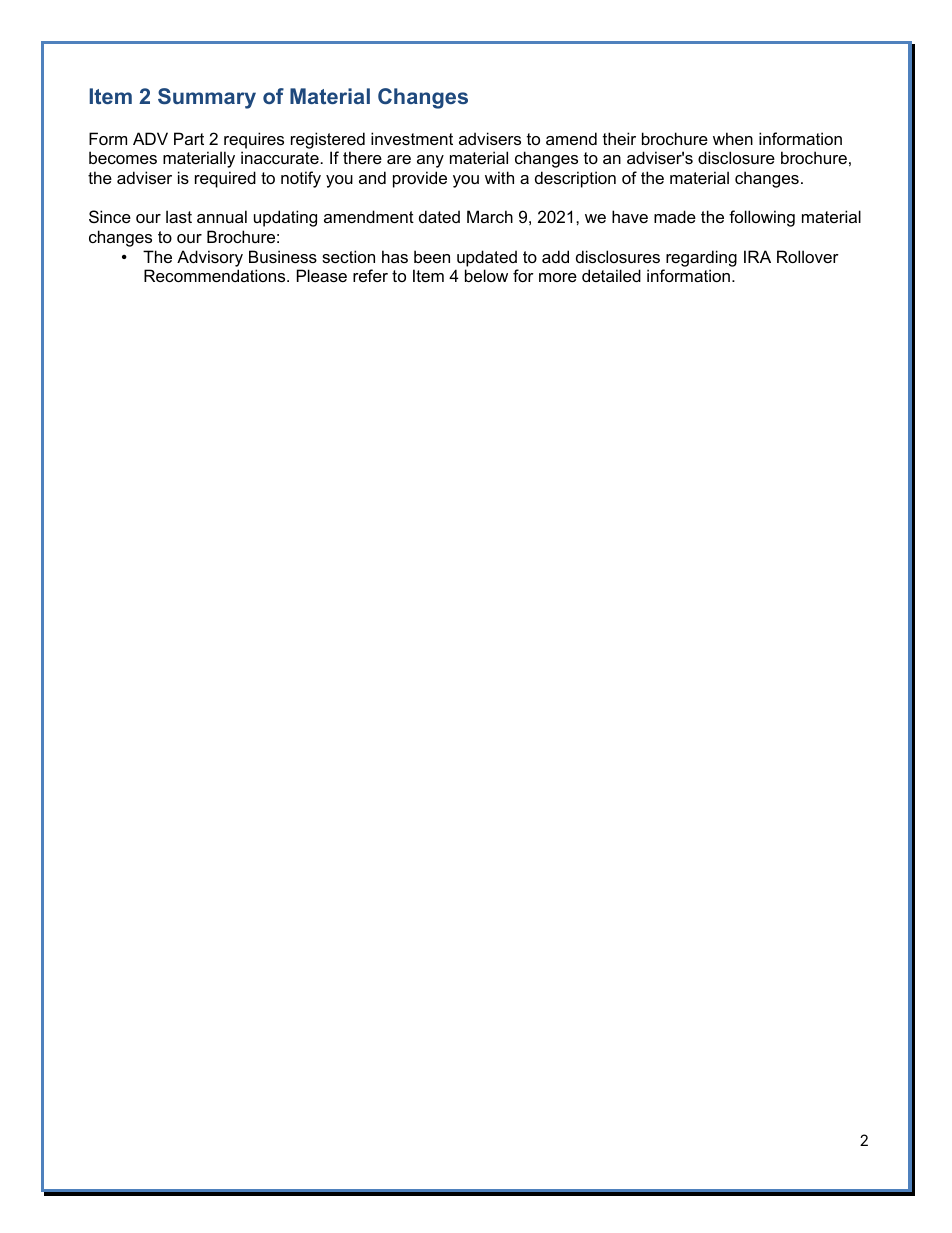 This image has height=1233, width=952. I want to click on their, so click(619, 138).
